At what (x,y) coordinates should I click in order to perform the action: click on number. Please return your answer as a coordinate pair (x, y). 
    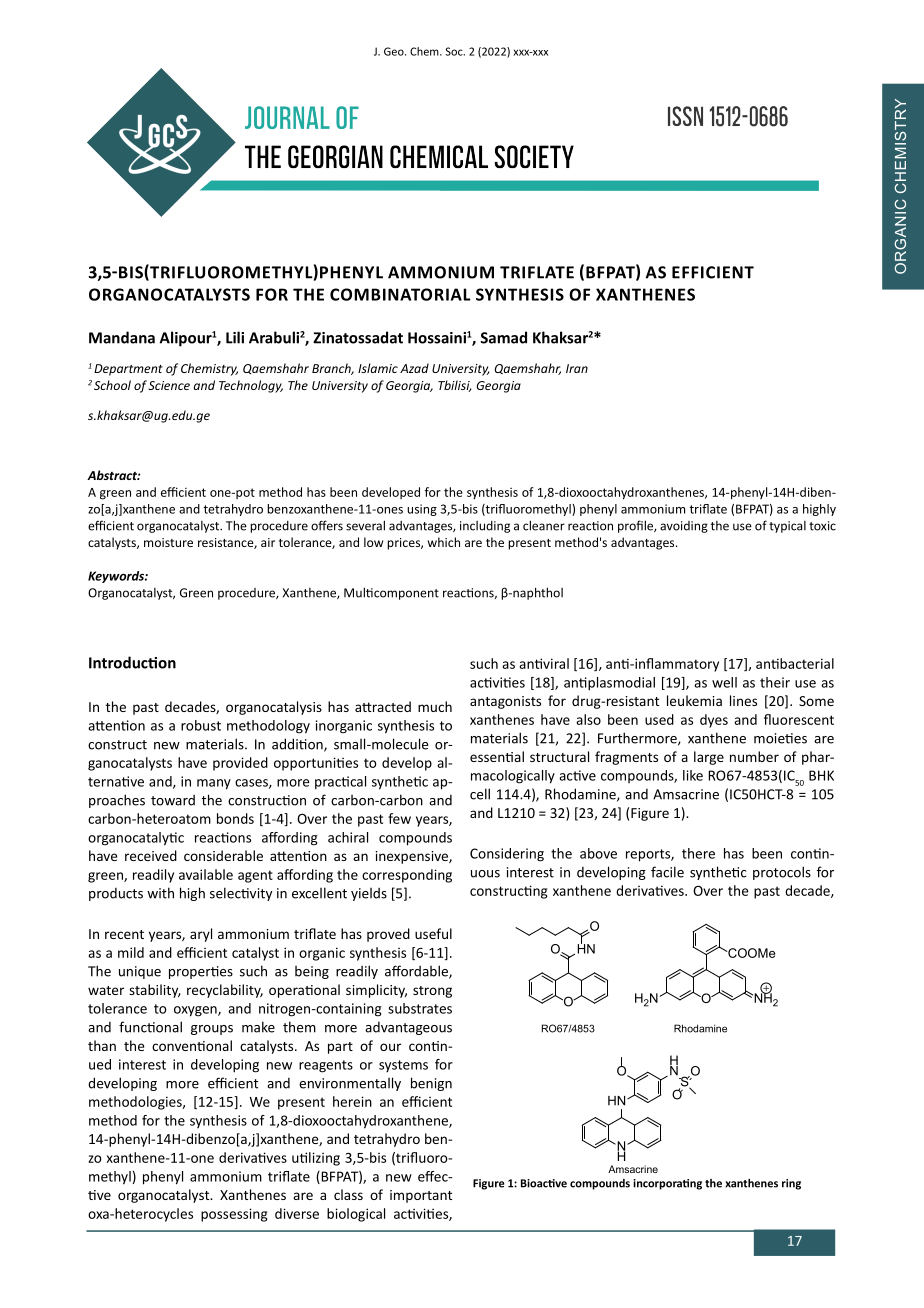
    Looking at the image, I should click on (754, 756).
